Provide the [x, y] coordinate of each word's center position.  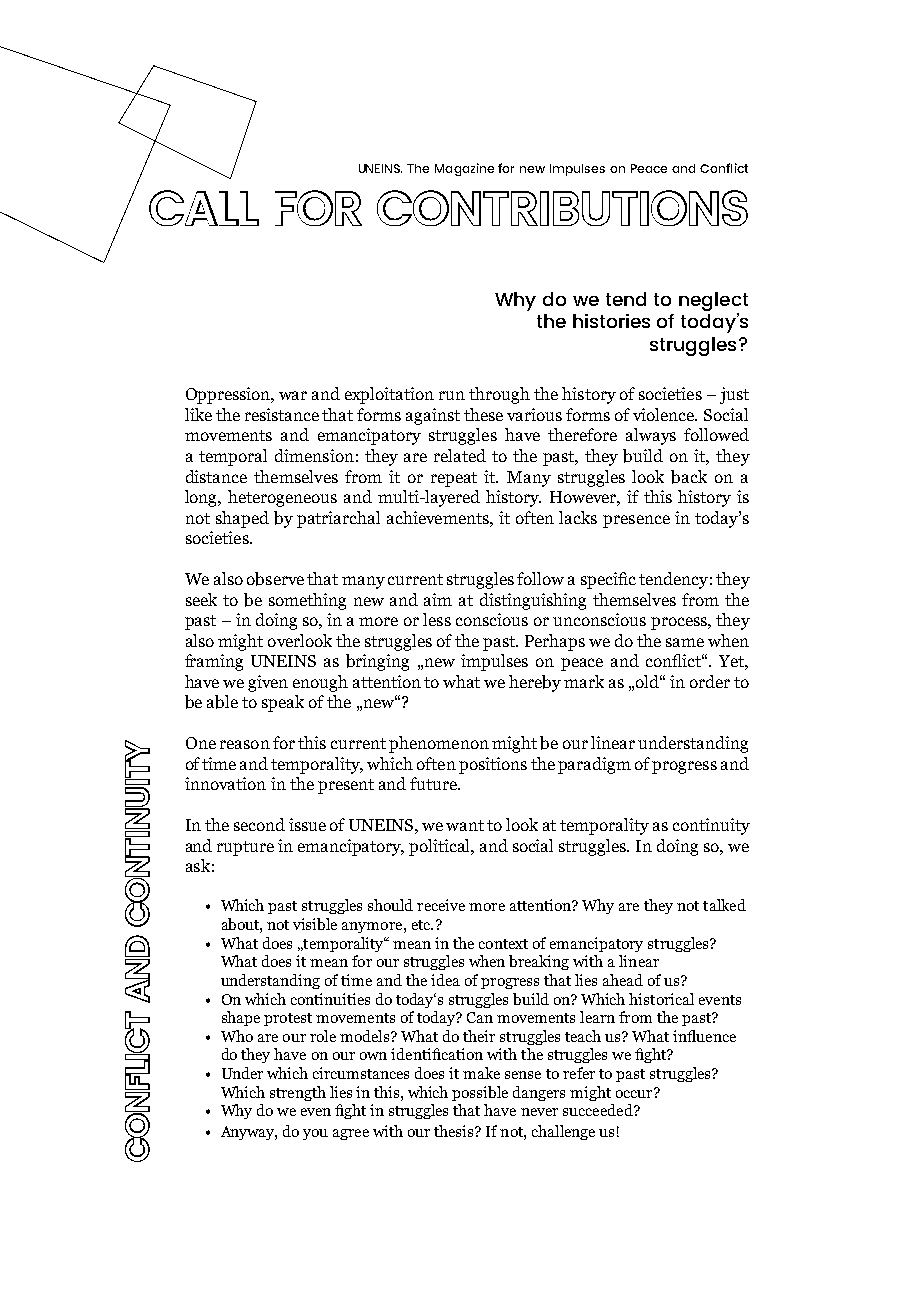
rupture [245, 848]
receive [441, 905]
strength [298, 1093]
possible [480, 1093]
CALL [204, 208]
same [685, 642]
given [268, 683]
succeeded [599, 1110]
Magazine [464, 169]
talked [724, 905]
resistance [282, 414]
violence [665, 414]
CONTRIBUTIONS [562, 208]
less [437, 619]
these [483, 414]
